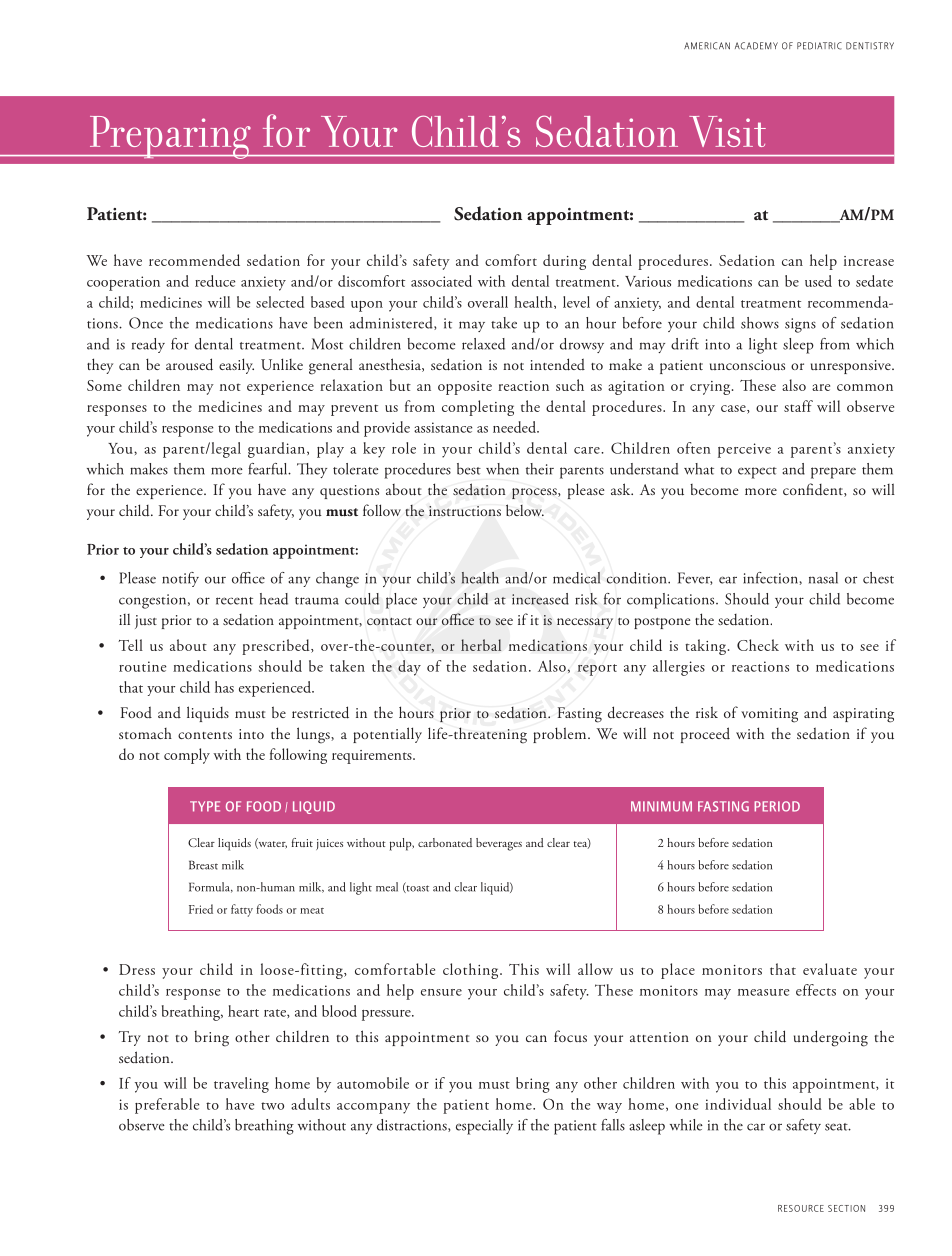 The width and height of the document is (952, 1256). What do you see at coordinates (800, 325) in the document?
I see `signs` at bounding box center [800, 325].
